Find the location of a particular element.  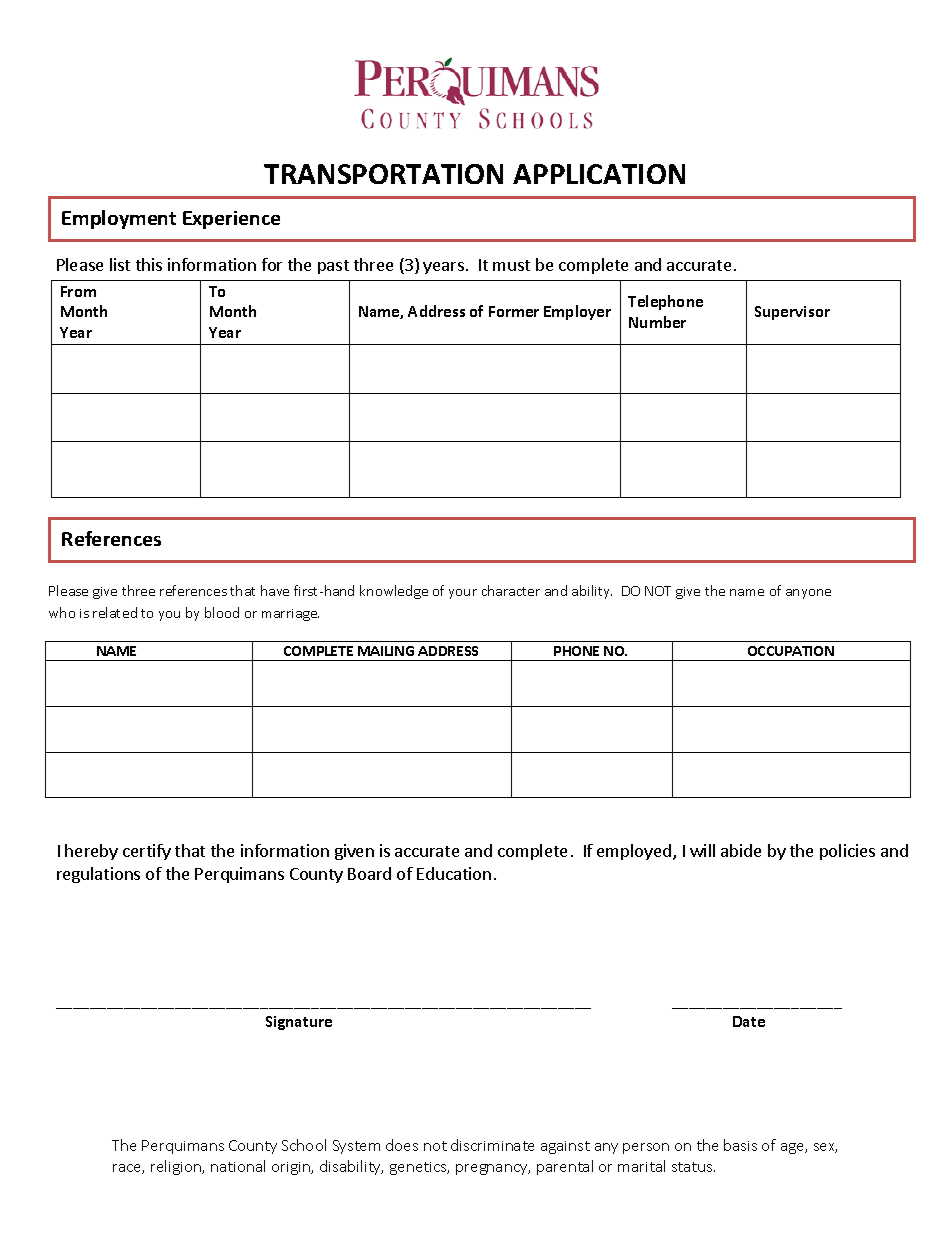

related is located at coordinates (115, 612).
